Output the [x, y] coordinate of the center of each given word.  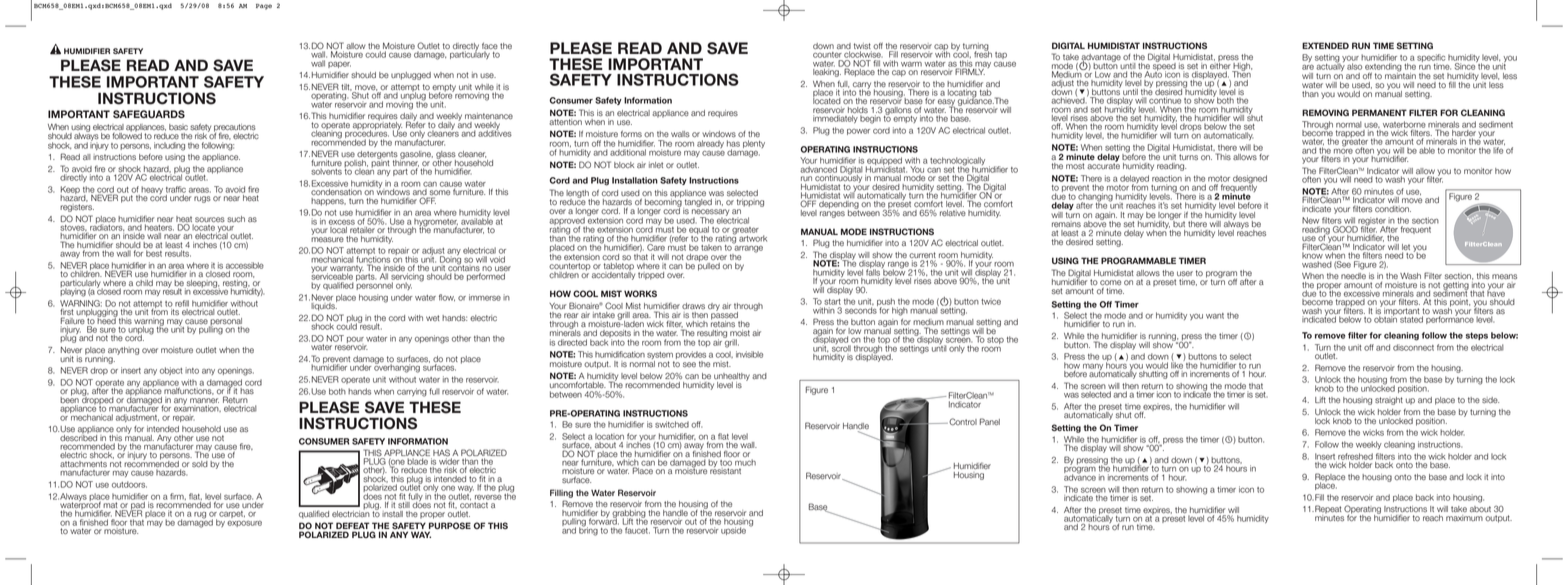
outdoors [129, 484]
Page [264, 7]
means [1504, 277]
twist [862, 46]
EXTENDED [1325, 45]
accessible [245, 265]
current [922, 256]
